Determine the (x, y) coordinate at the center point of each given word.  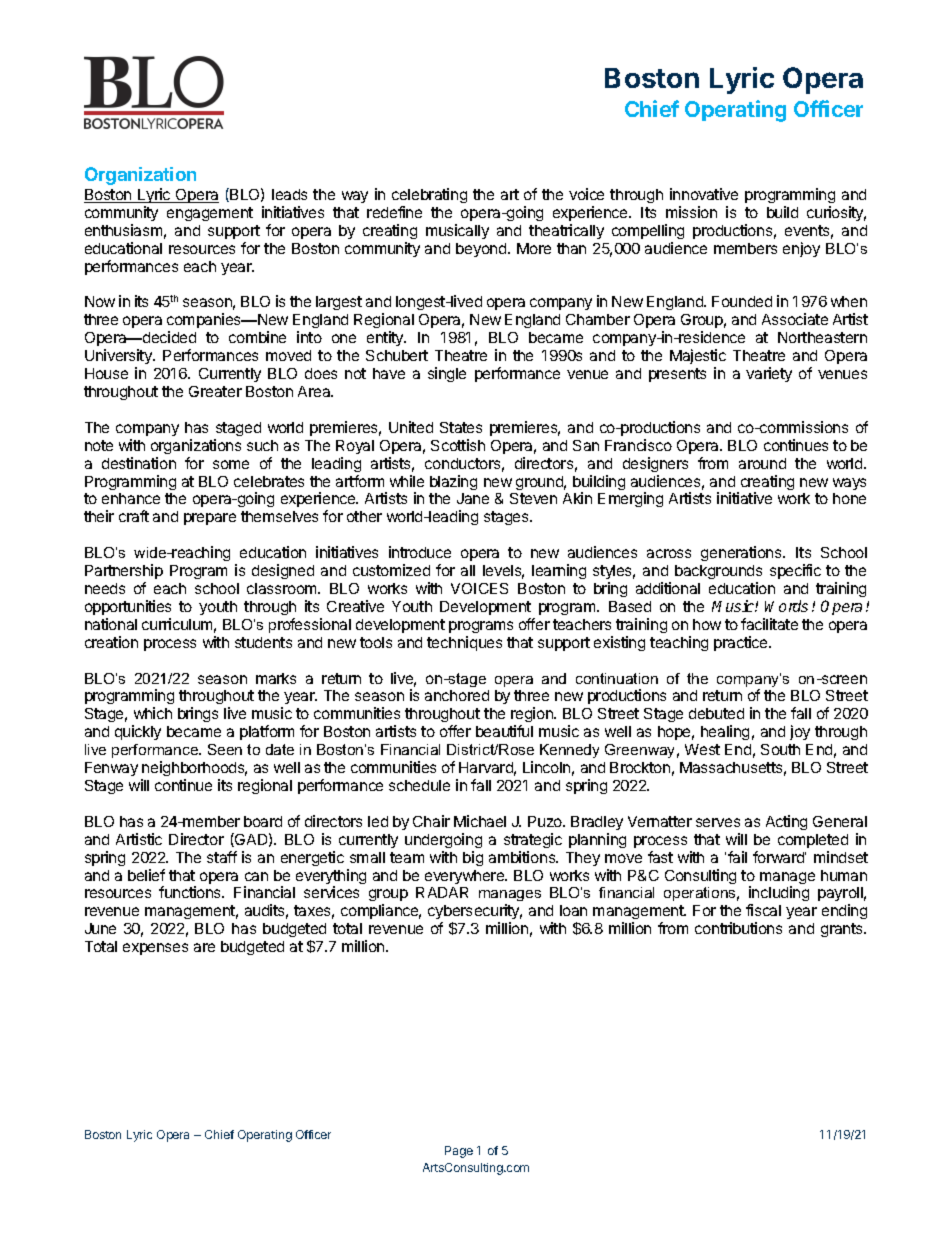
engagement (210, 214)
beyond (482, 250)
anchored (457, 695)
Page (459, 1152)
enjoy (801, 249)
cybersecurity (475, 913)
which (153, 713)
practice (742, 643)
